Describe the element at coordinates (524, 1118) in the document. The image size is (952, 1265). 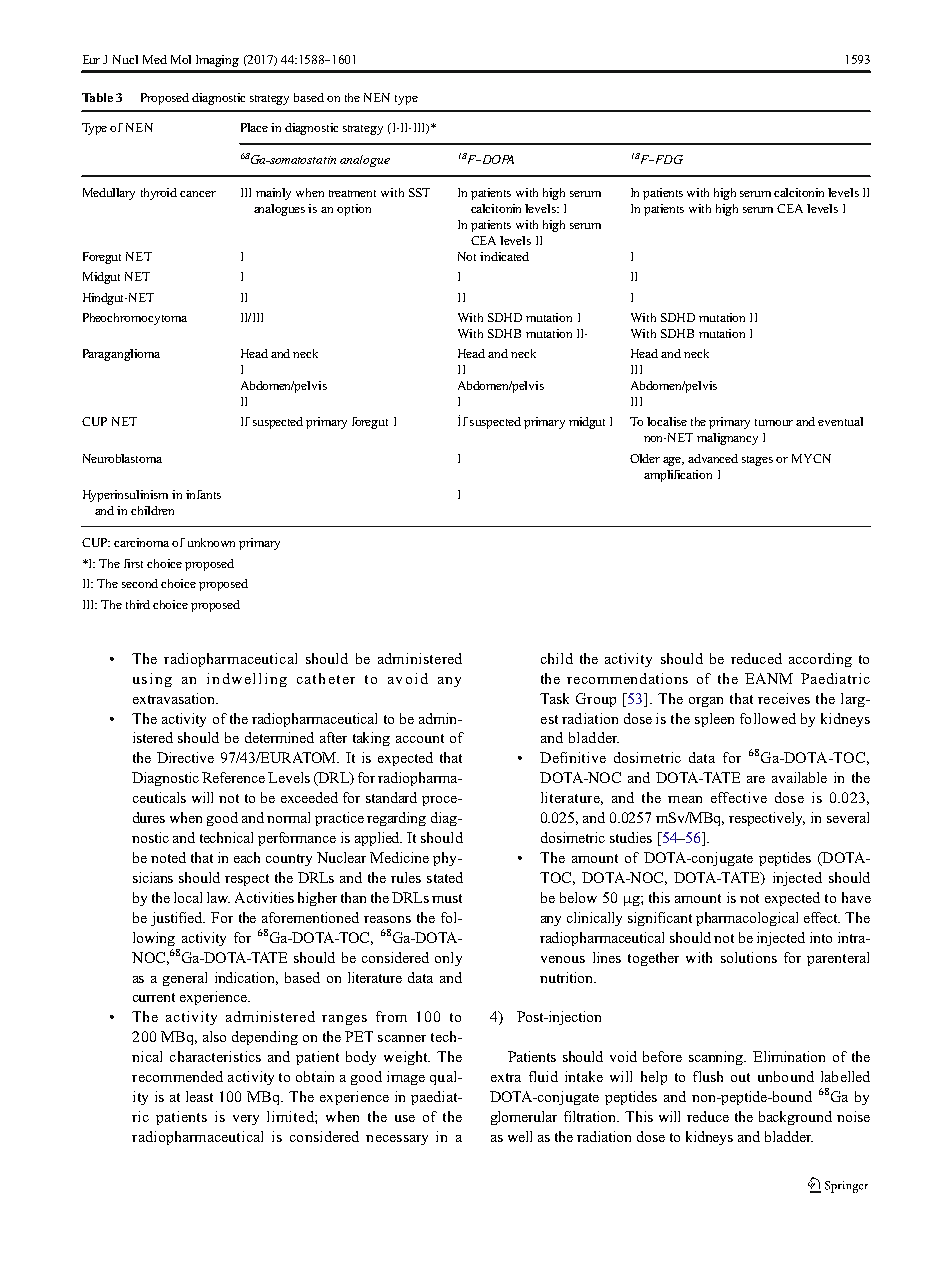
I see `glomerular` at that location.
